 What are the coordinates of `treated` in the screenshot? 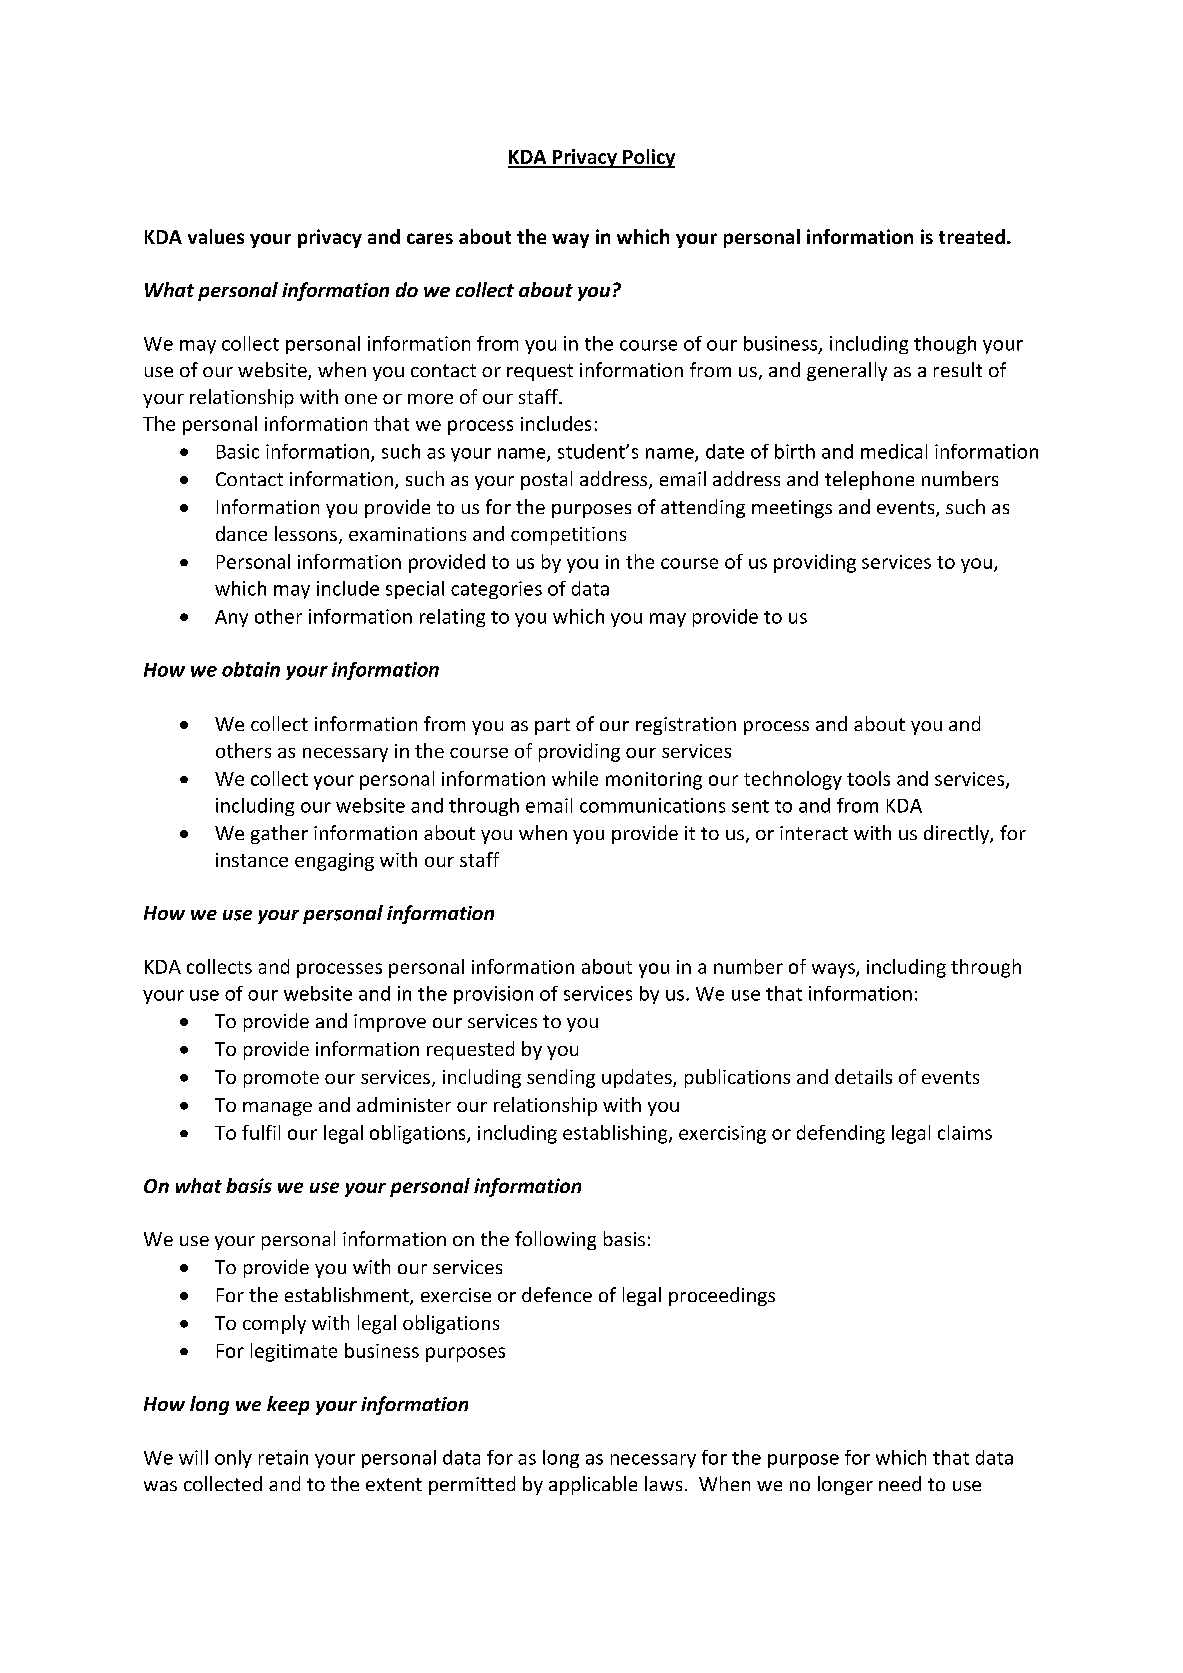 It's located at (972, 236).
